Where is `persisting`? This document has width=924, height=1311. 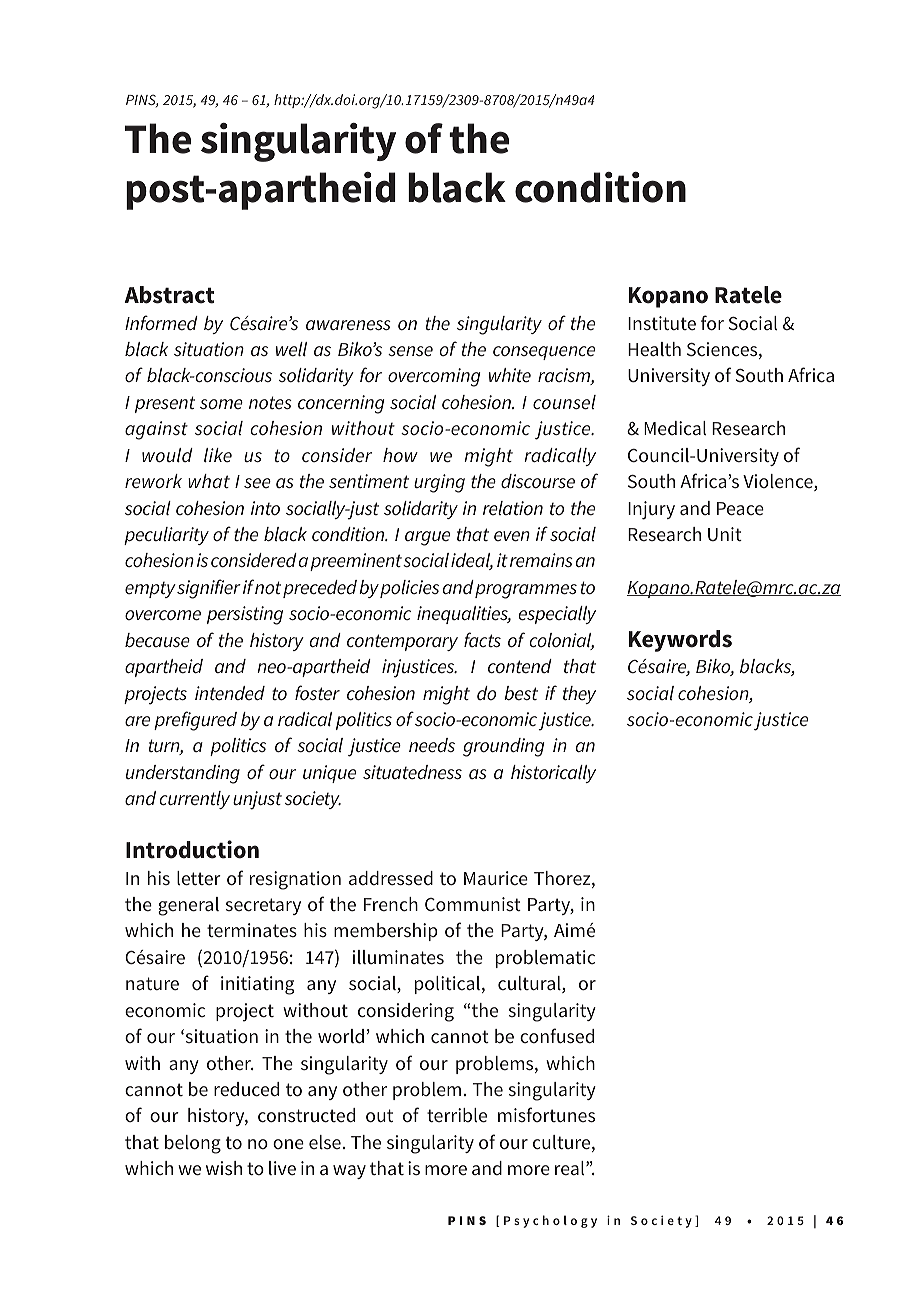 persisting is located at coordinates (245, 615).
